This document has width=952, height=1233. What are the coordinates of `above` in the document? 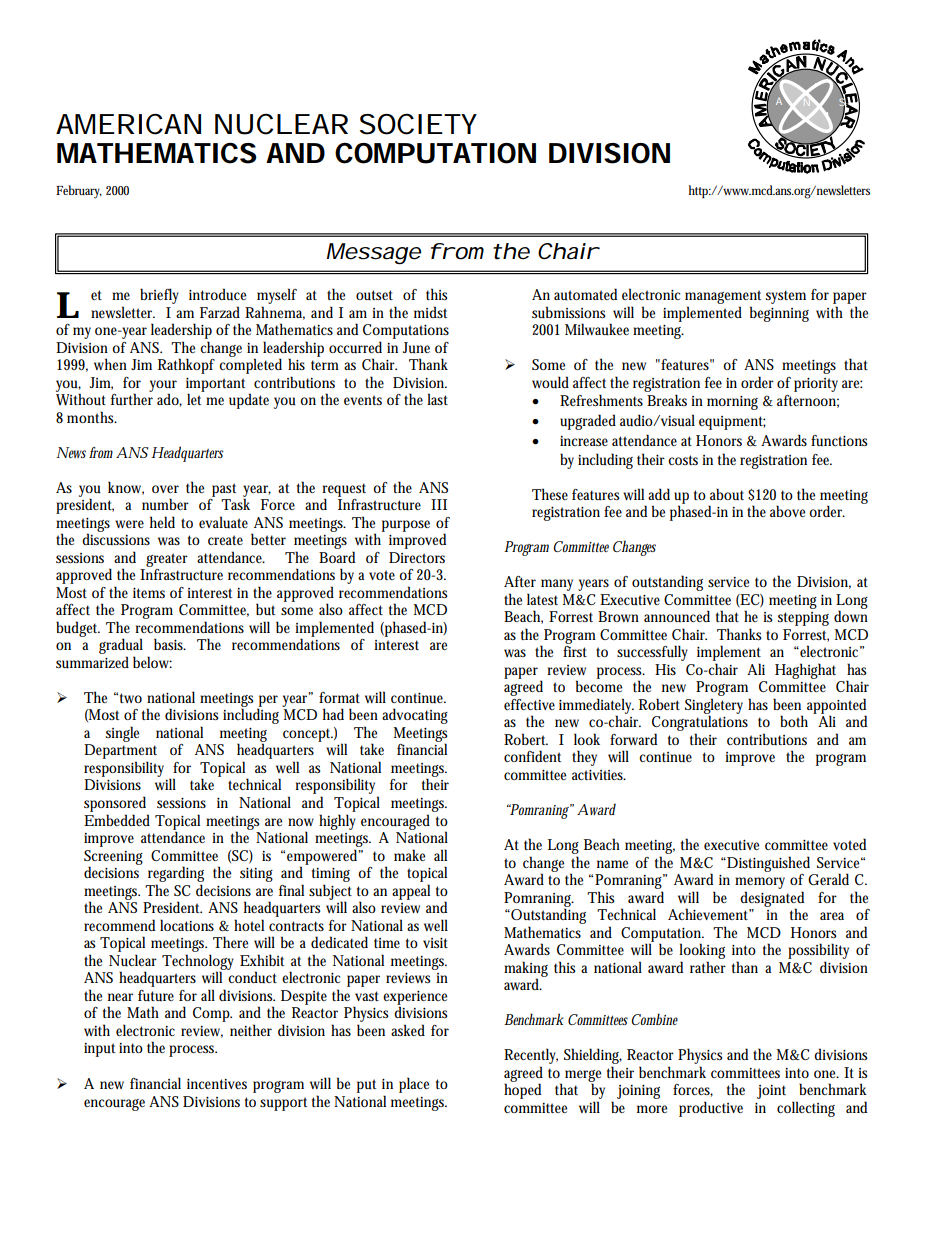 It's located at (787, 511).
